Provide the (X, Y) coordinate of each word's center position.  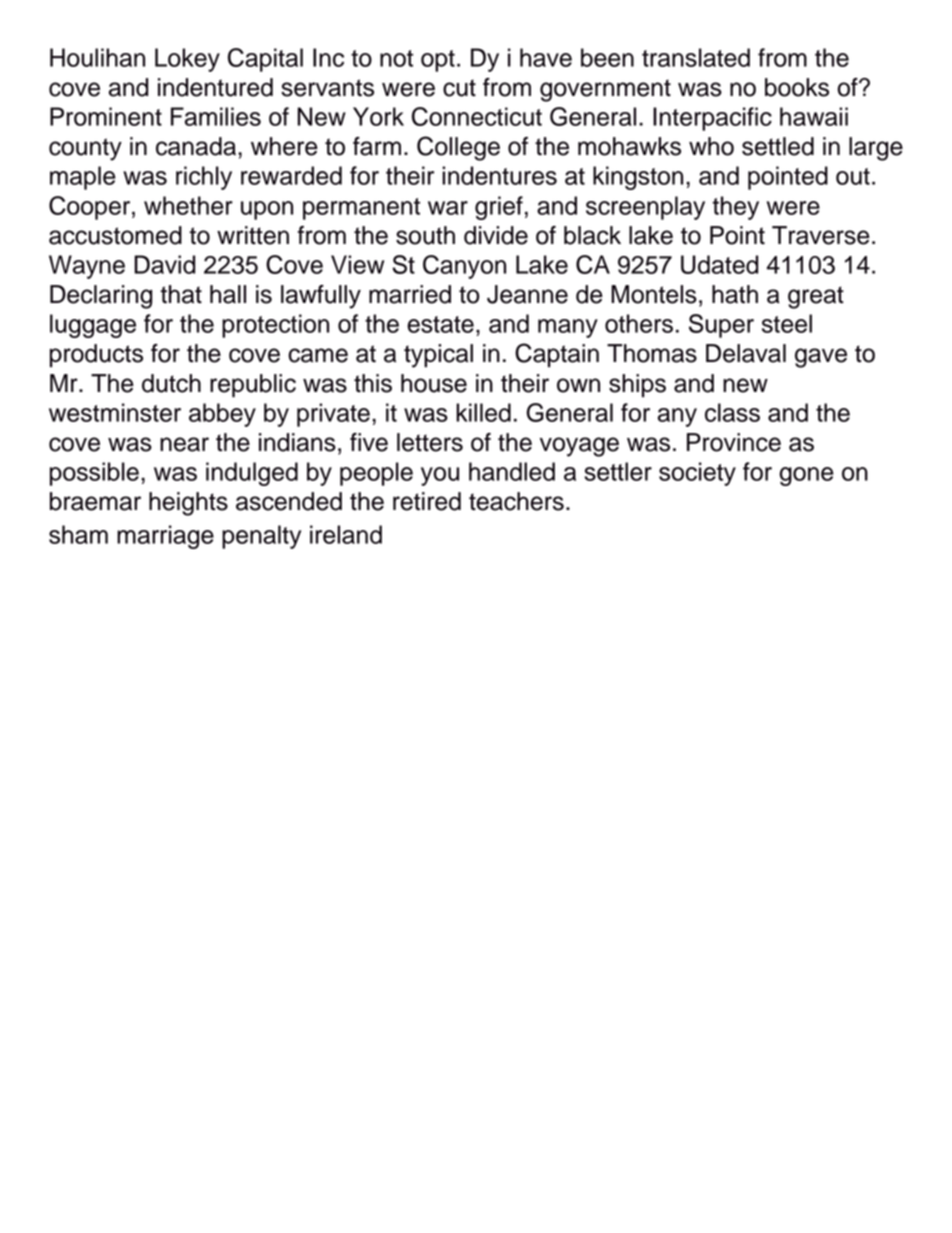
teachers (516, 501)
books (797, 87)
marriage (165, 537)
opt (438, 61)
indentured (215, 87)
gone (806, 476)
